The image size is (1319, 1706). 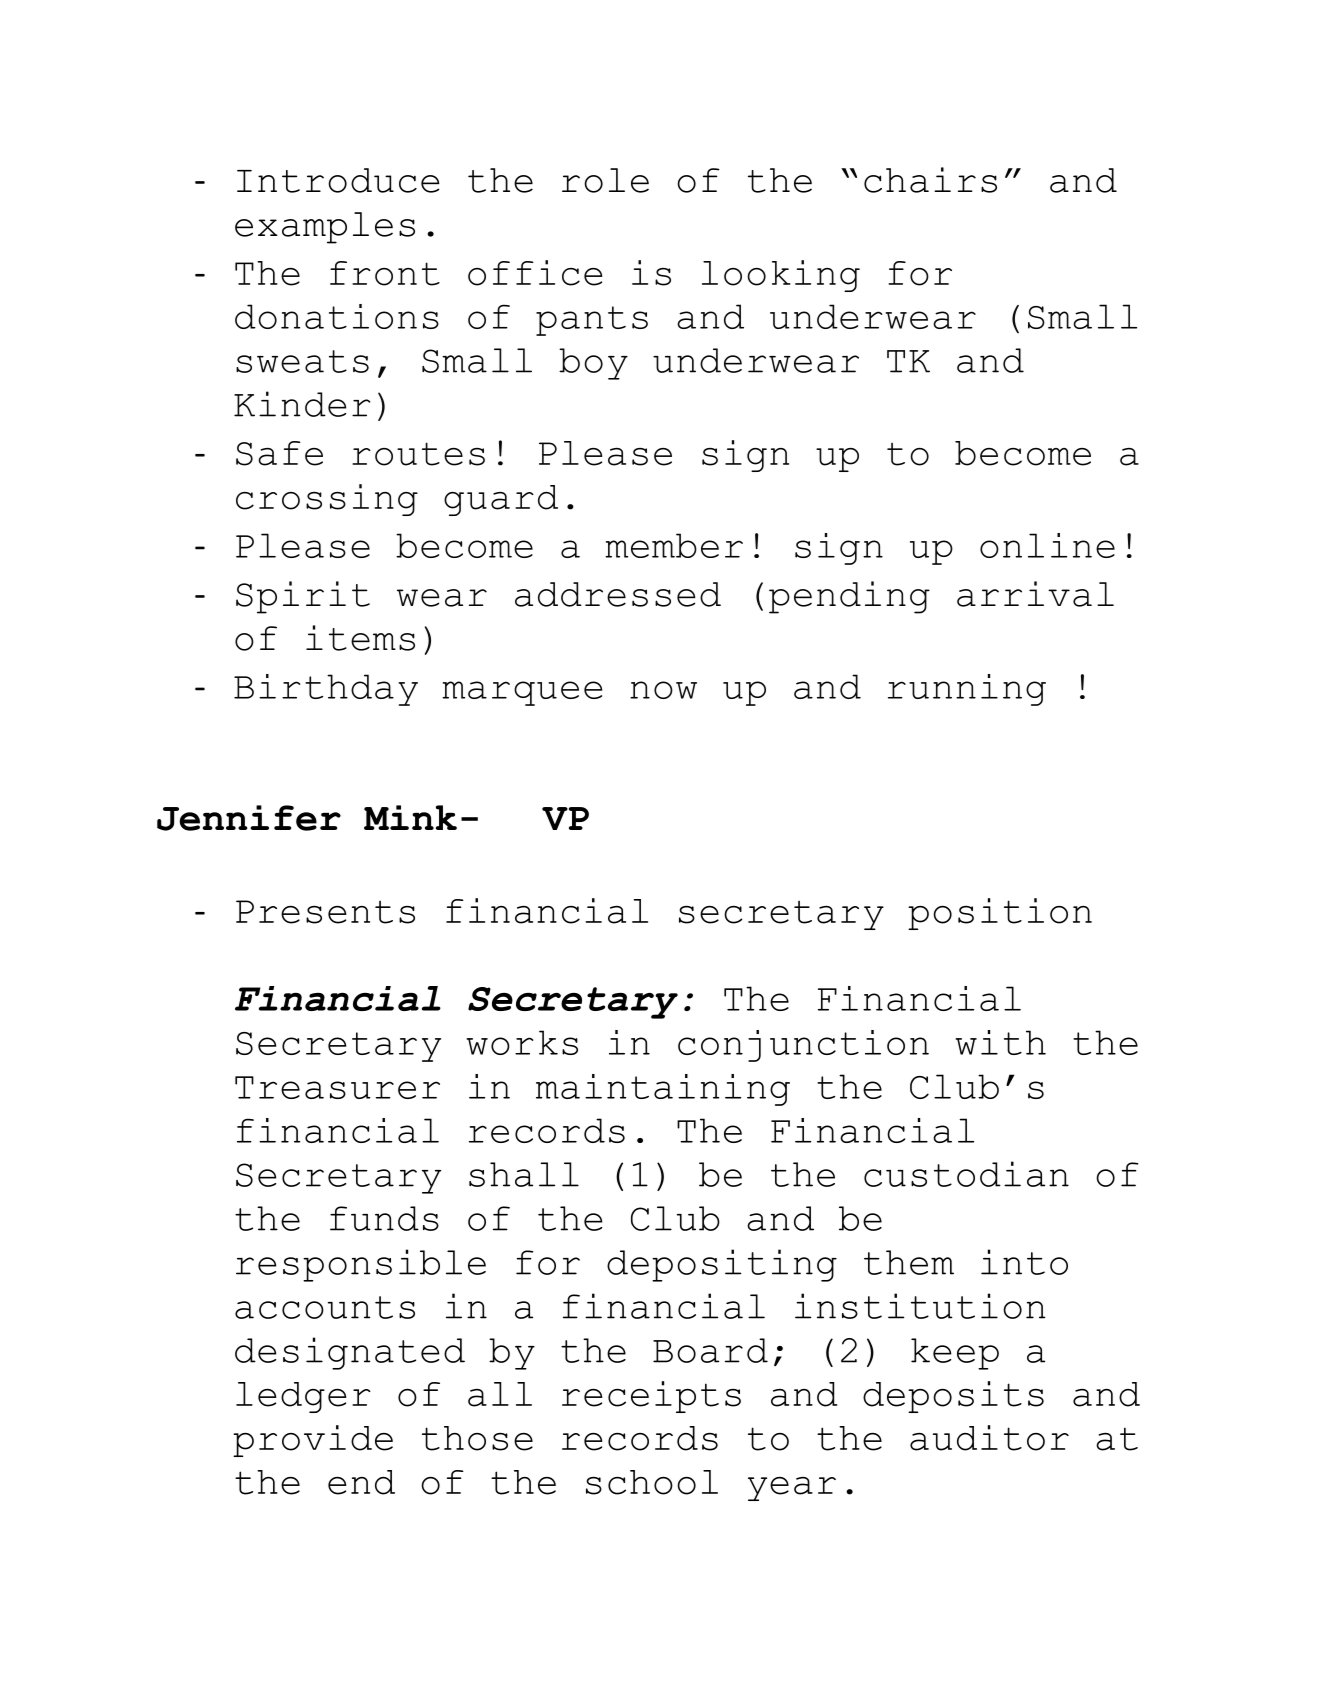 What do you see at coordinates (930, 180) in the image?
I see `chairs` at bounding box center [930, 180].
